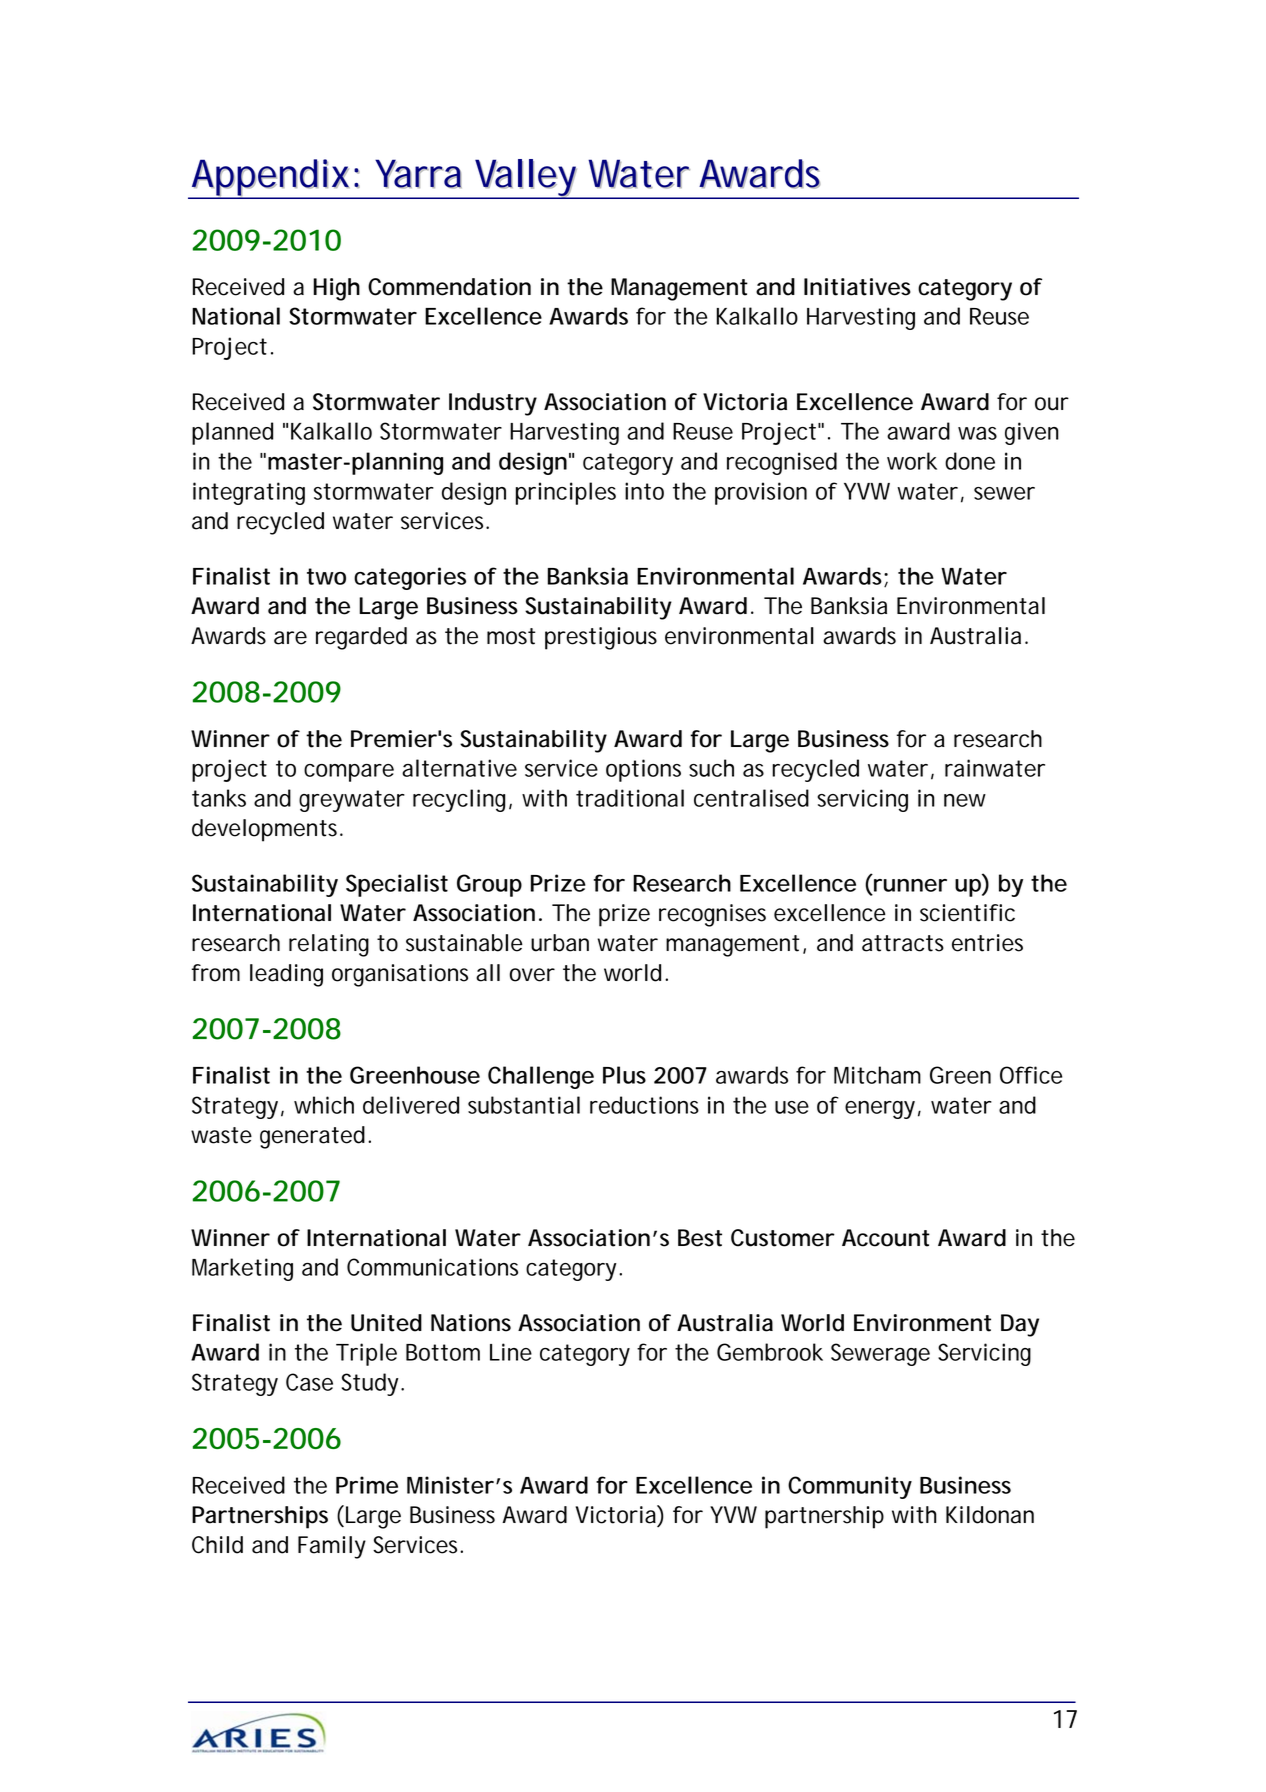 The height and width of the screenshot is (1792, 1266). Describe the element at coordinates (644, 491) in the screenshot. I see `into` at that location.
